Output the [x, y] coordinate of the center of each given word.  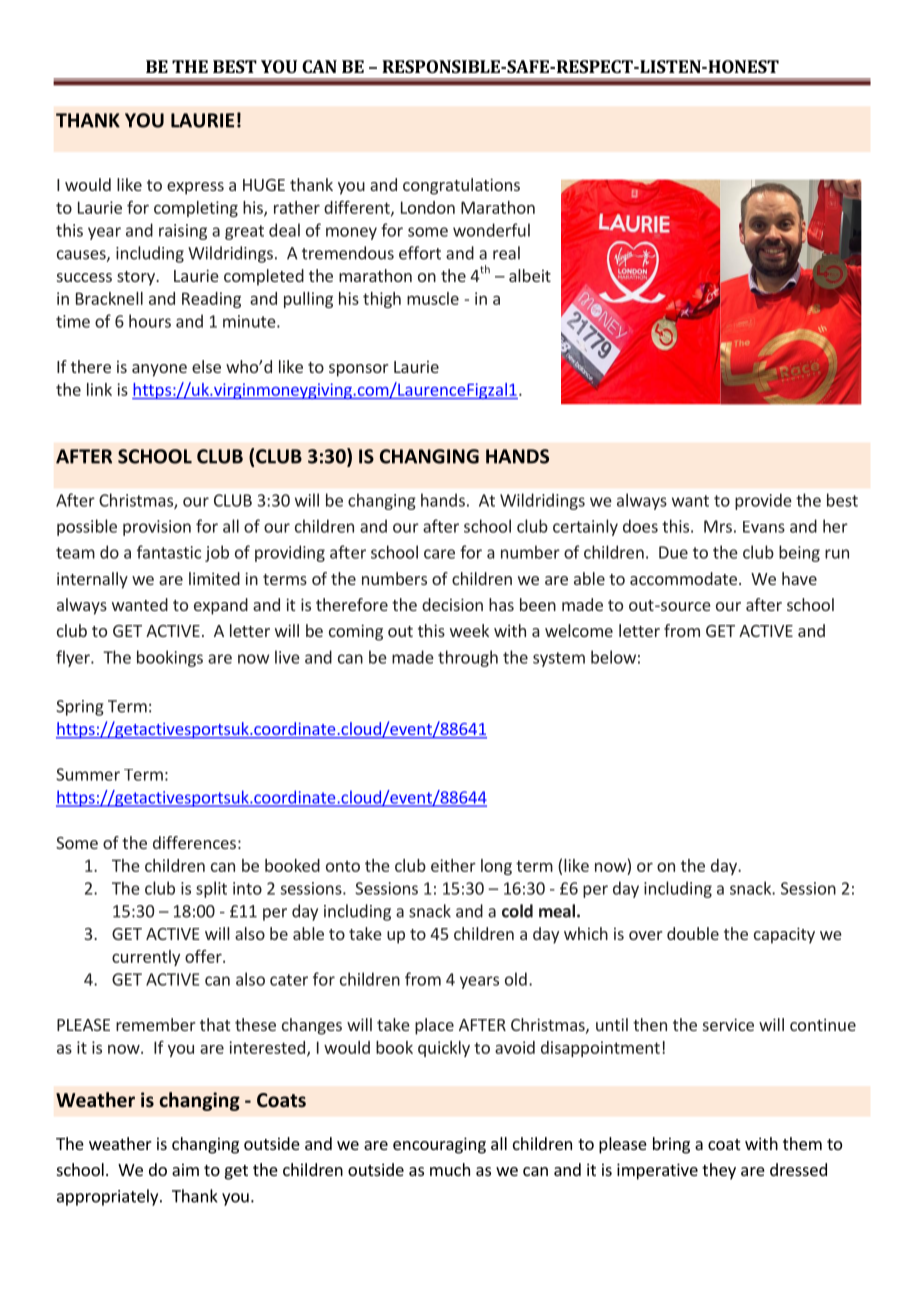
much [450, 1169]
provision [157, 528]
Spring [80, 708]
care [439, 554]
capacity [784, 935]
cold [517, 911]
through [468, 658]
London [428, 207]
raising [183, 232]
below [613, 657]
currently [146, 958]
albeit [530, 275]
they [719, 1171]
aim [185, 1169]
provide [763, 501]
